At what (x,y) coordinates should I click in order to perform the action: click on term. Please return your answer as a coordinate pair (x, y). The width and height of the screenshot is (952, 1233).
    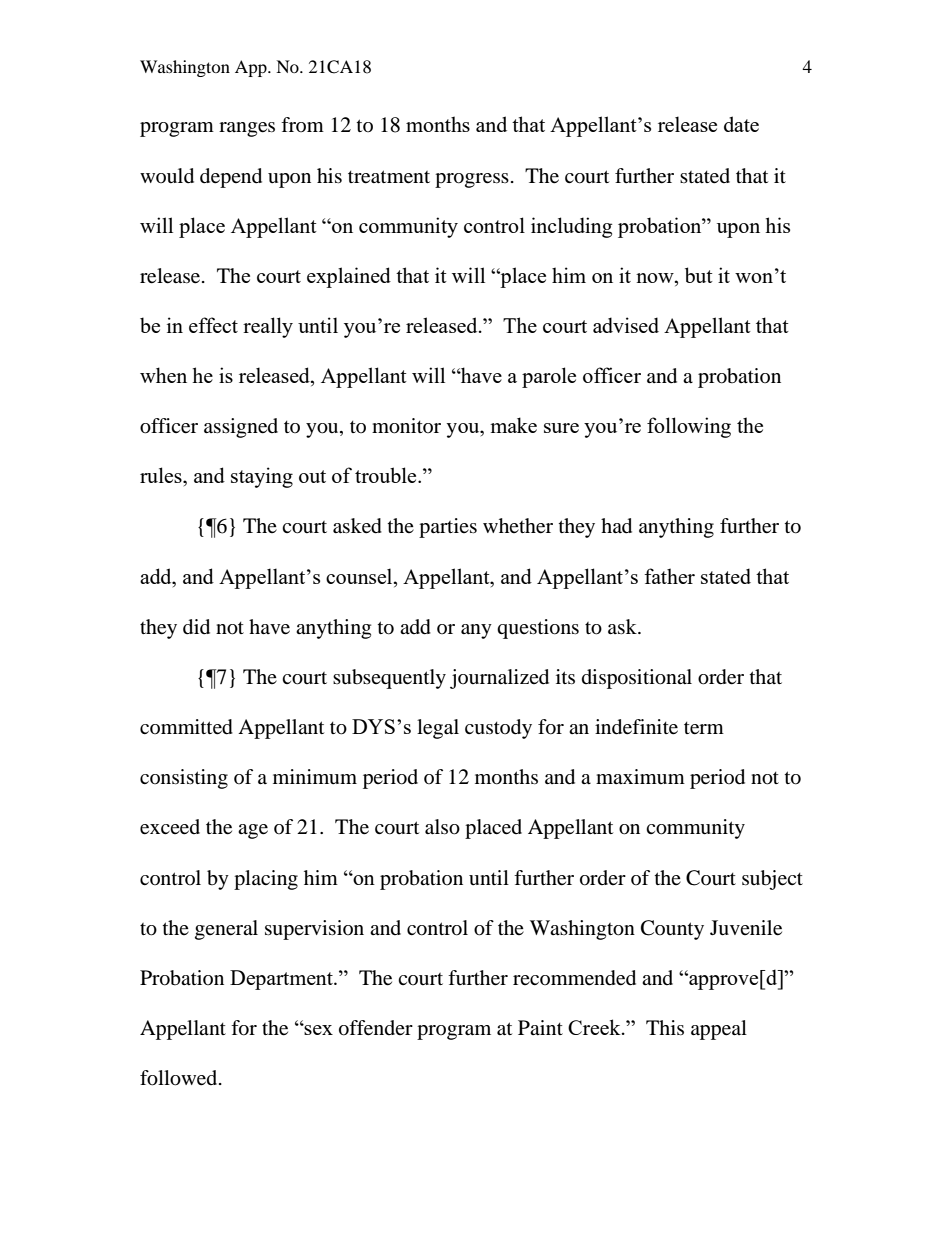
    Looking at the image, I should click on (704, 728).
